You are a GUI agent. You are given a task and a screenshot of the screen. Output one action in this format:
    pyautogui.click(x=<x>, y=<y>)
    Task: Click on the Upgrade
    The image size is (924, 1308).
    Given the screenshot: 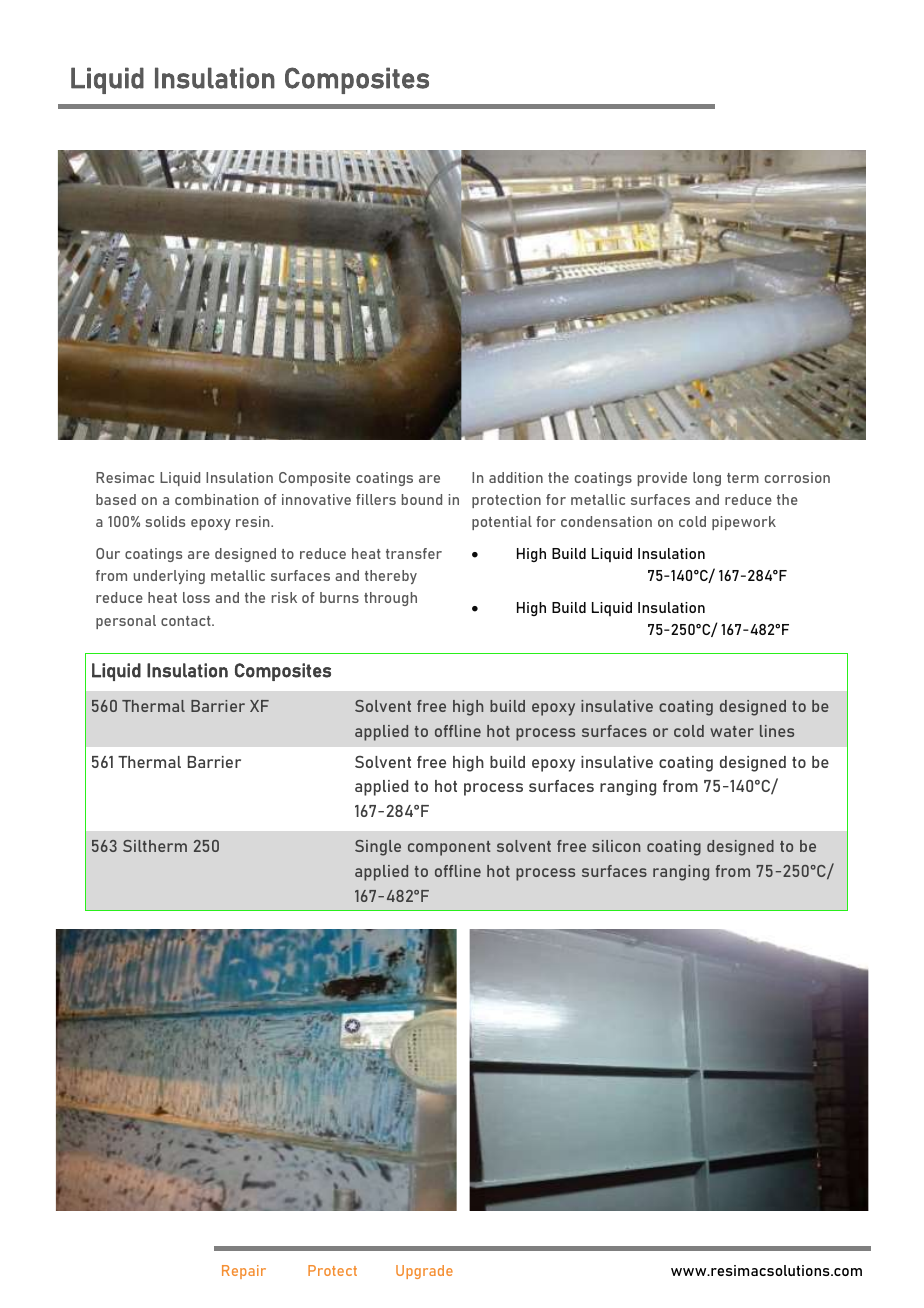 What is the action you would take?
    pyautogui.click(x=424, y=1272)
